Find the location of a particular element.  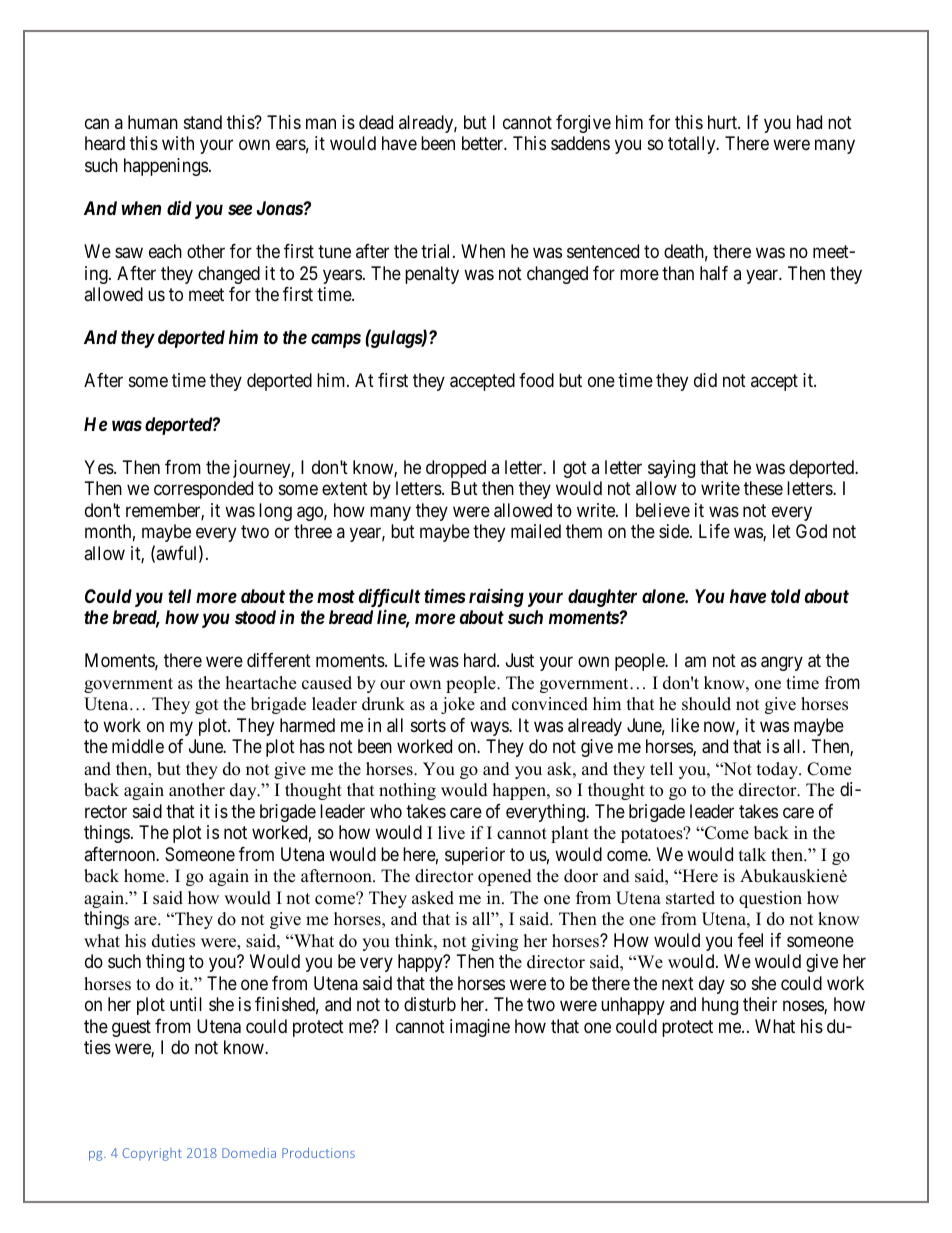

saying is located at coordinates (671, 469).
